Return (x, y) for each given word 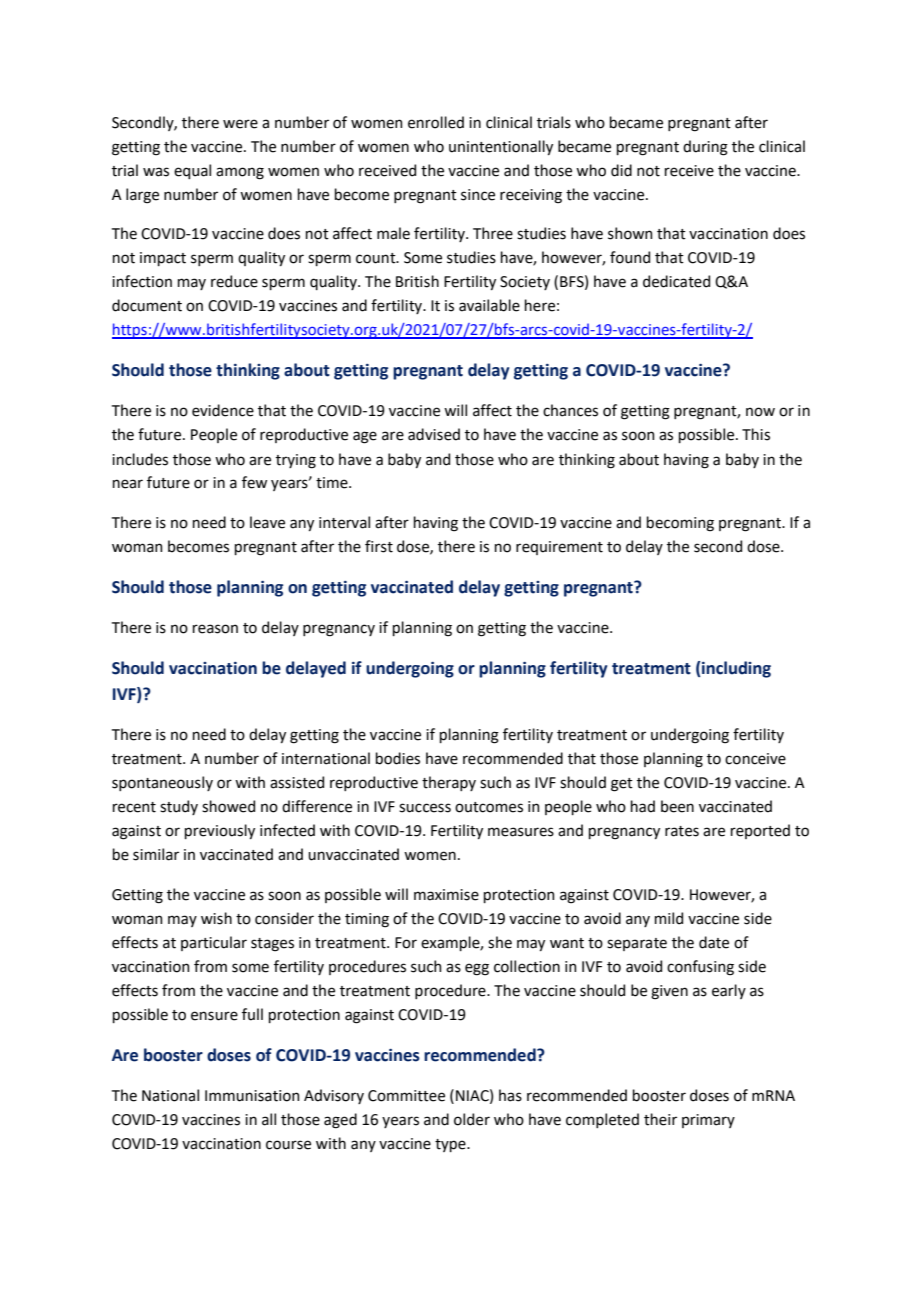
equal (192, 171)
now (760, 412)
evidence (223, 410)
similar (156, 854)
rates (682, 831)
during (705, 148)
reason (215, 629)
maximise (446, 895)
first (379, 546)
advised (434, 434)
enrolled (436, 122)
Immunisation (252, 1096)
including (735, 669)
